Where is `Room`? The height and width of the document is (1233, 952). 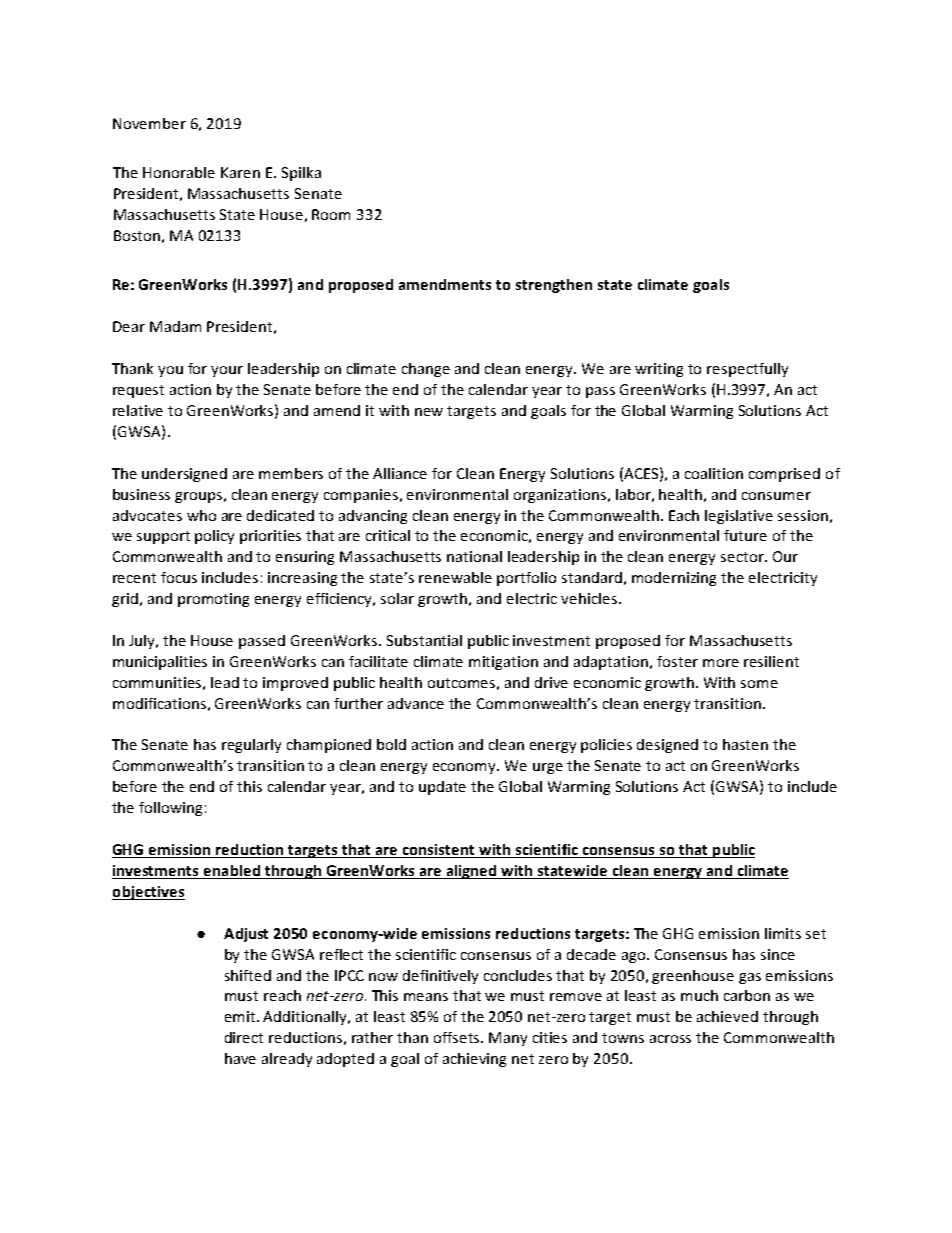 Room is located at coordinates (331, 214).
